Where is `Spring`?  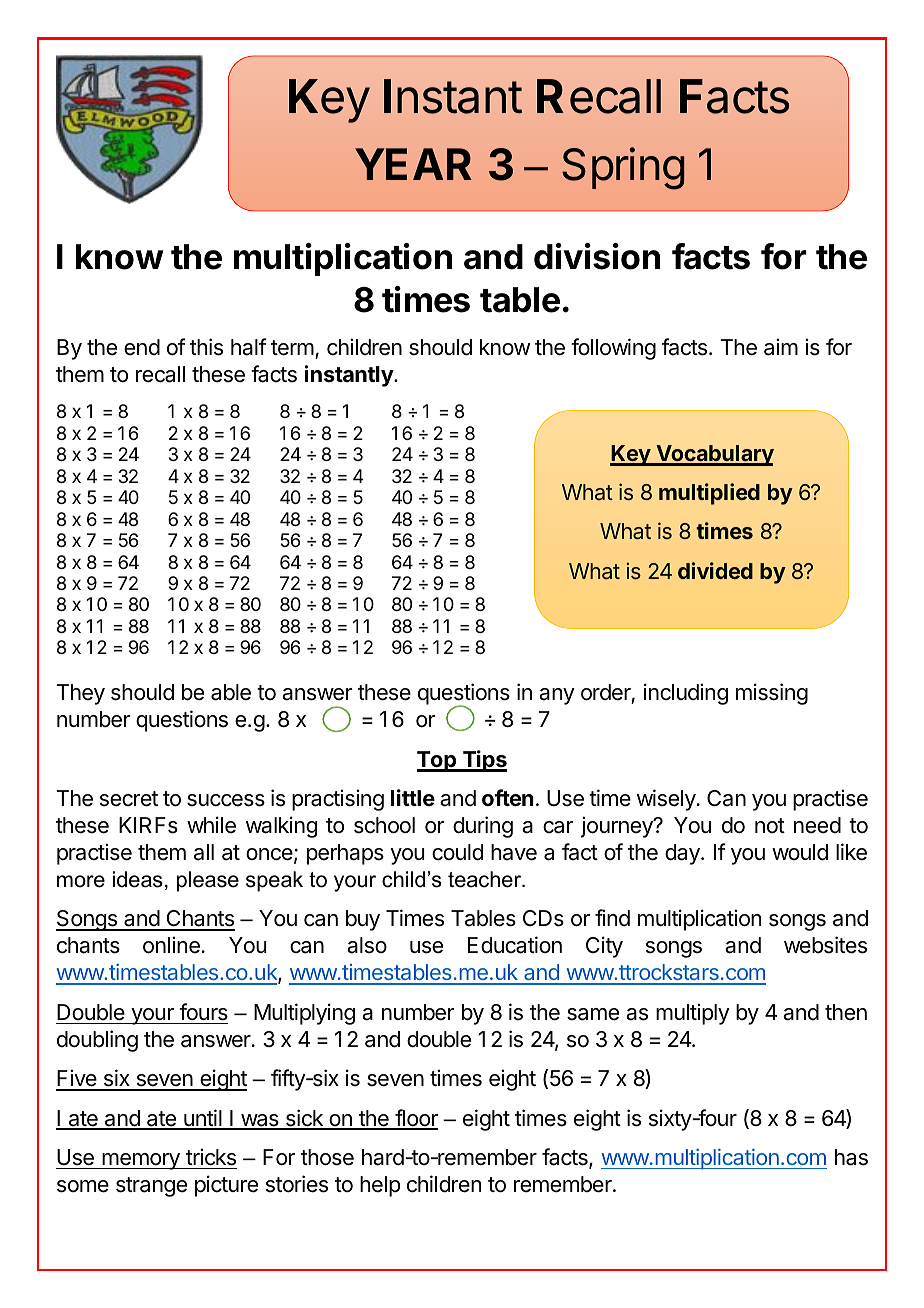 Spring is located at coordinates (623, 168).
